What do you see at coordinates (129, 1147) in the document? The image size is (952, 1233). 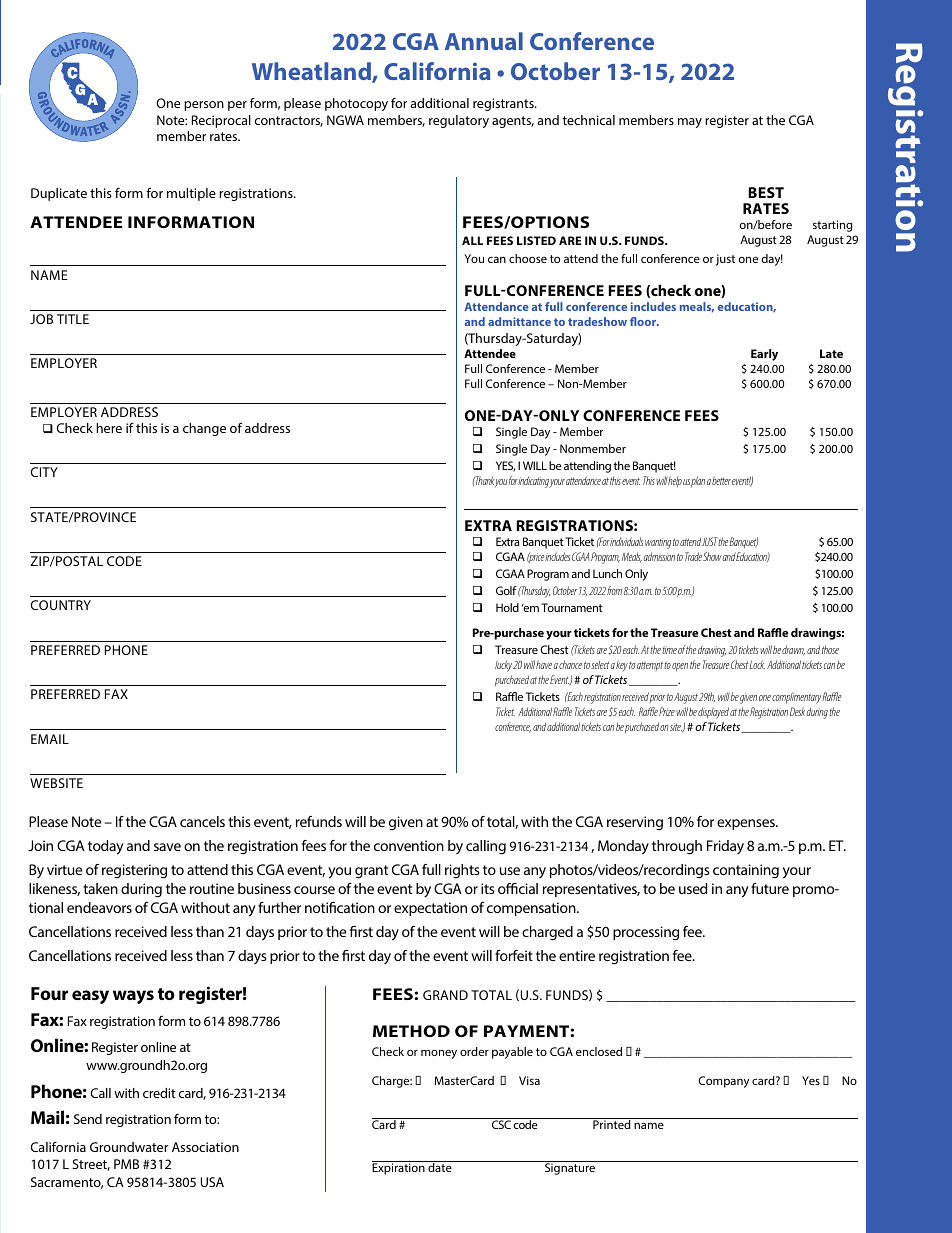 I see `Groundwater` at bounding box center [129, 1147].
